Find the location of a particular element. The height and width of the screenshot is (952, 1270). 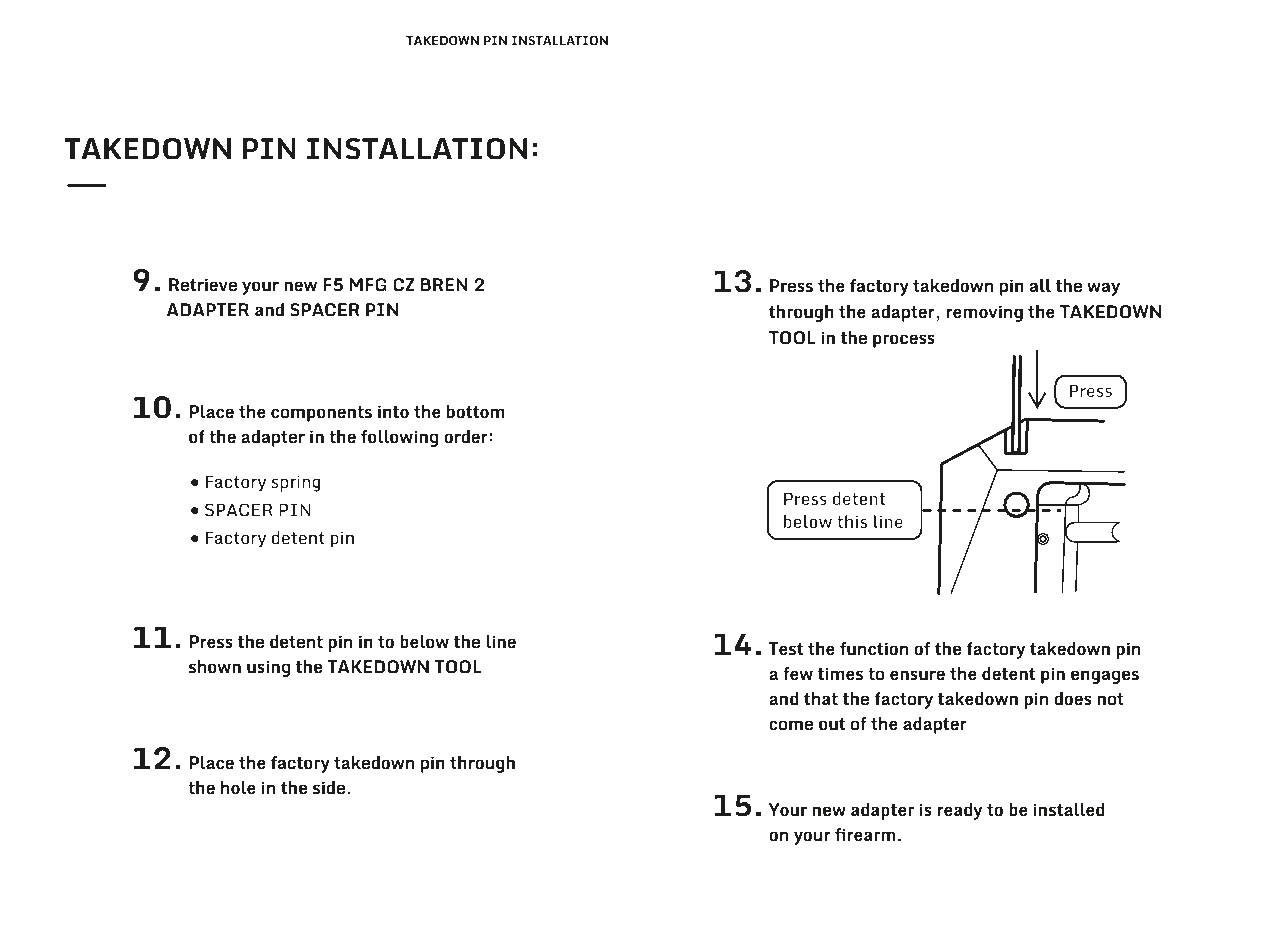

hole is located at coordinates (238, 787).
